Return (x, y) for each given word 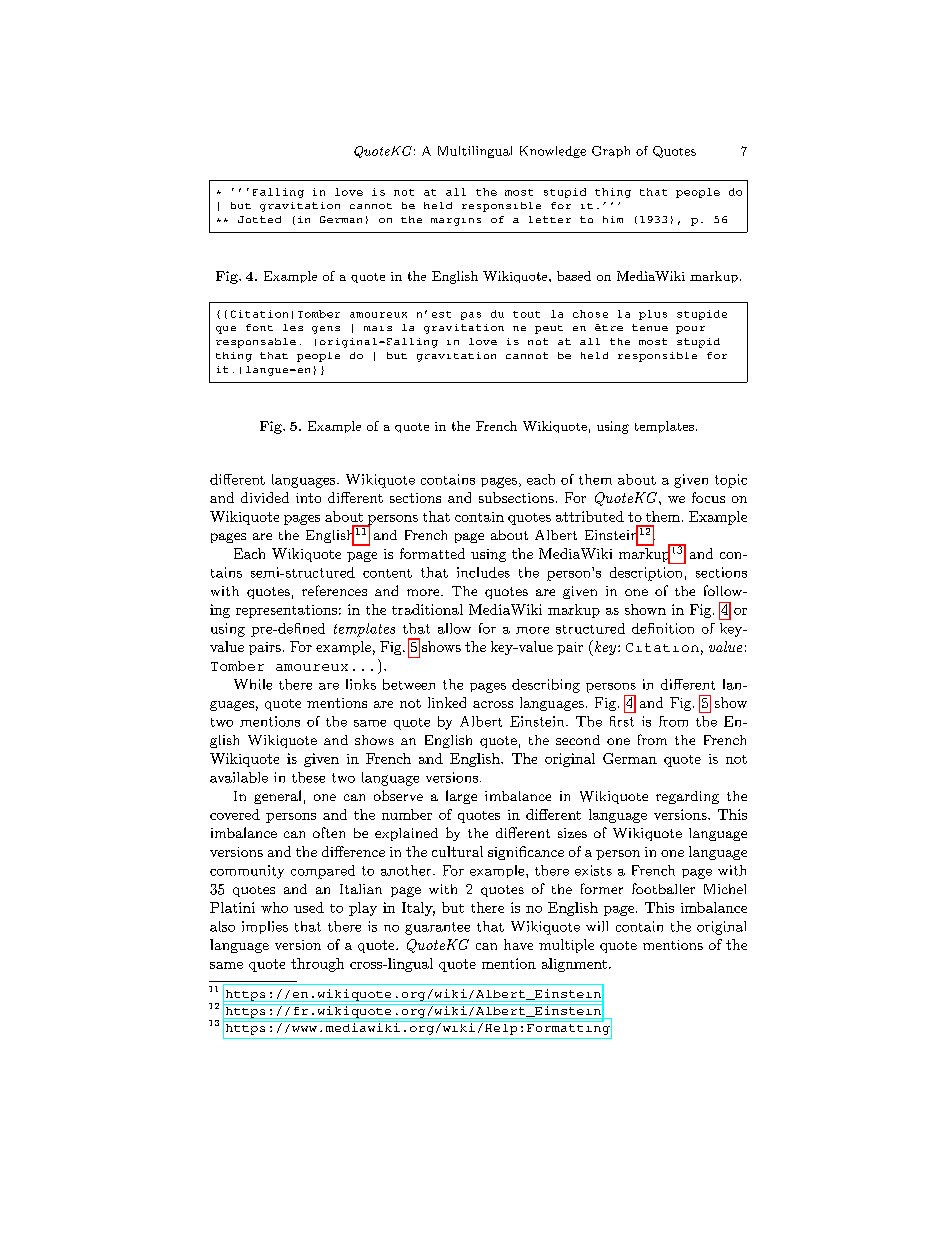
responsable (256, 343)
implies (265, 927)
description (646, 574)
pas (471, 316)
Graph (611, 152)
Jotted (259, 219)
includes (483, 572)
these (308, 777)
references (334, 590)
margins (456, 222)
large (461, 797)
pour (690, 330)
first (622, 721)
